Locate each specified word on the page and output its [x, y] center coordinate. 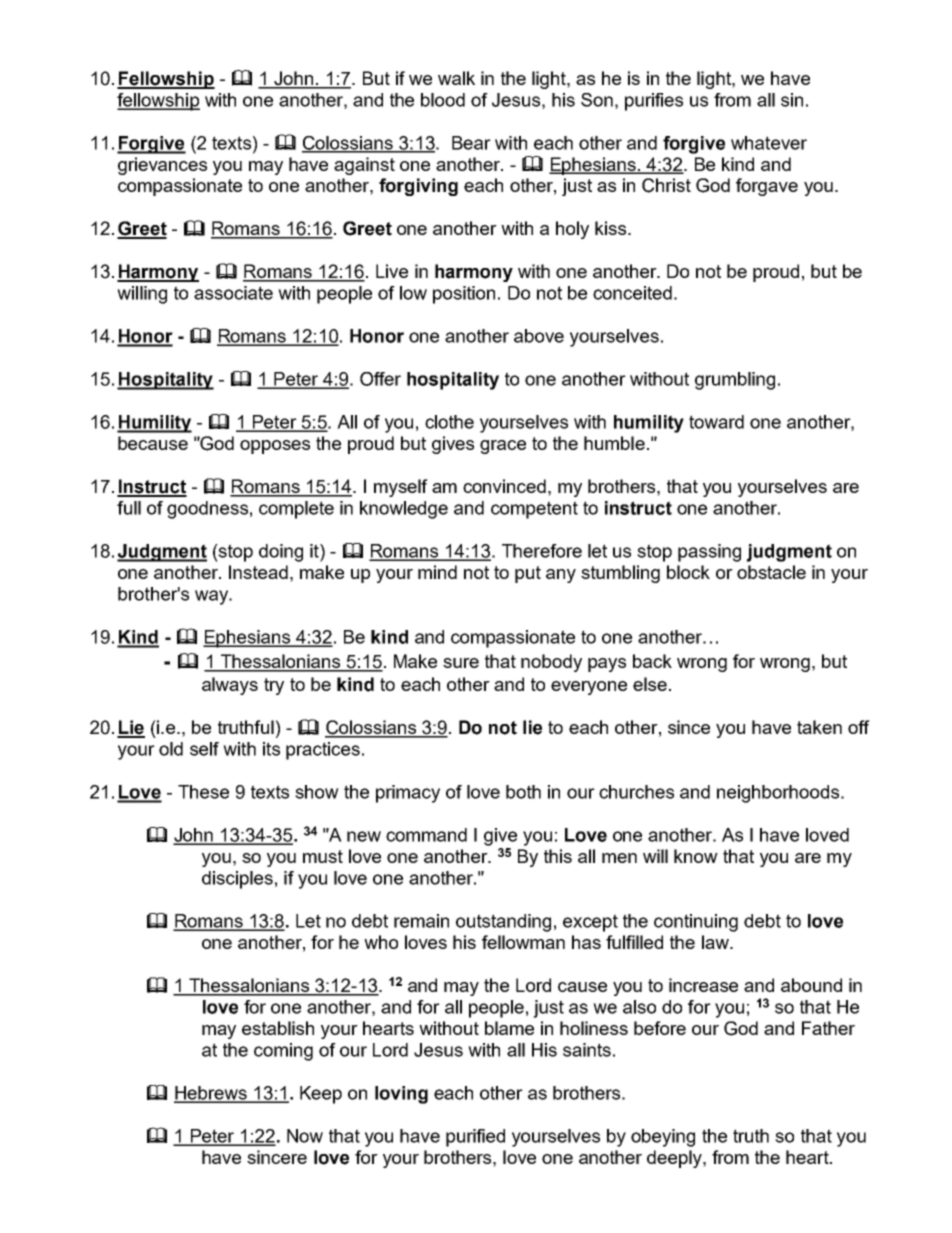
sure [461, 663]
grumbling [735, 381]
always [230, 686]
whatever [769, 143]
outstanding [503, 923]
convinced [504, 486]
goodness [207, 510]
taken [819, 727]
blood [443, 100]
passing [709, 553]
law [716, 942]
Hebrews [211, 1094]
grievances [162, 166]
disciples [237, 880]
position [464, 295]
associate [233, 293]
